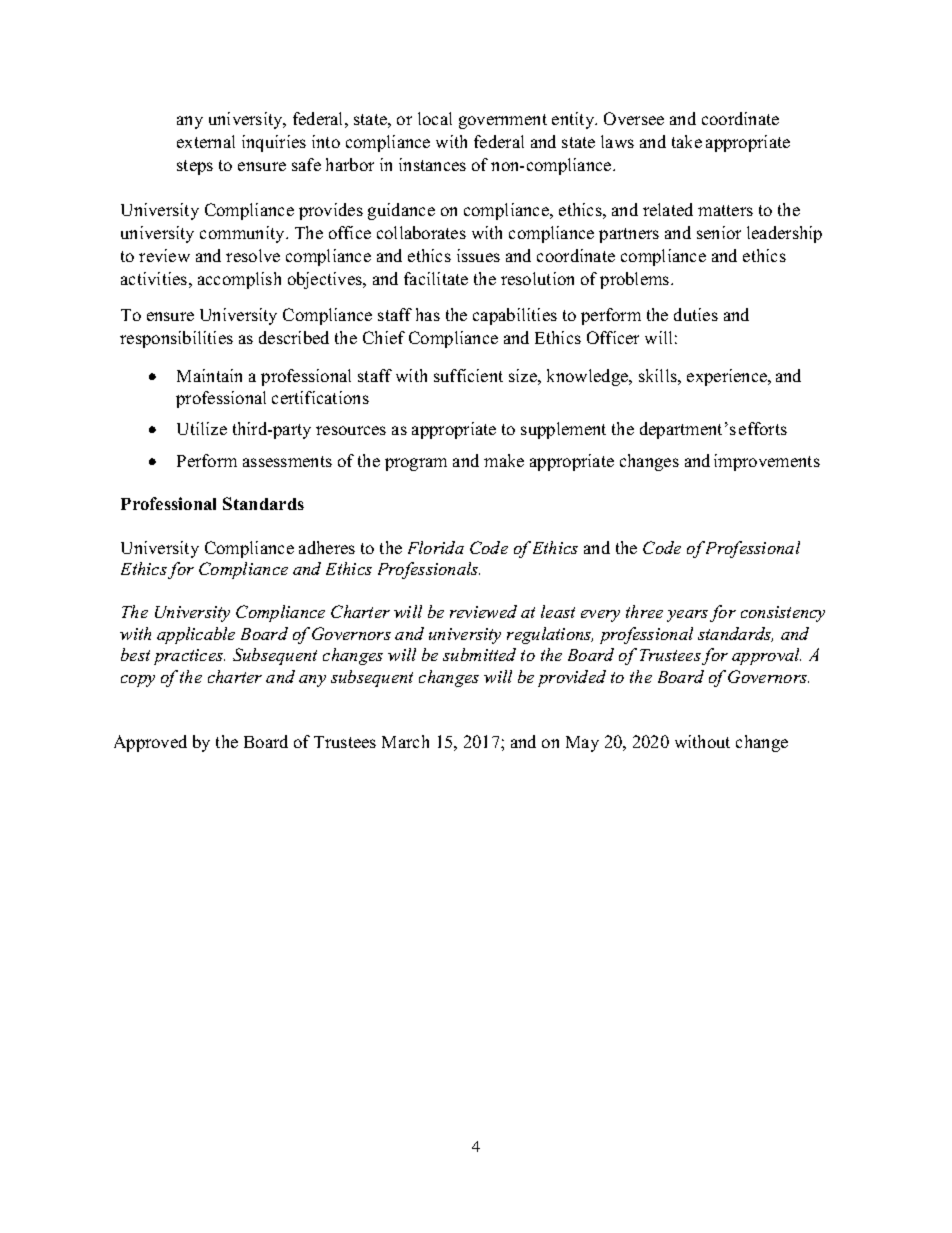  What do you see at coordinates (696, 314) in the screenshot?
I see `duties` at bounding box center [696, 314].
